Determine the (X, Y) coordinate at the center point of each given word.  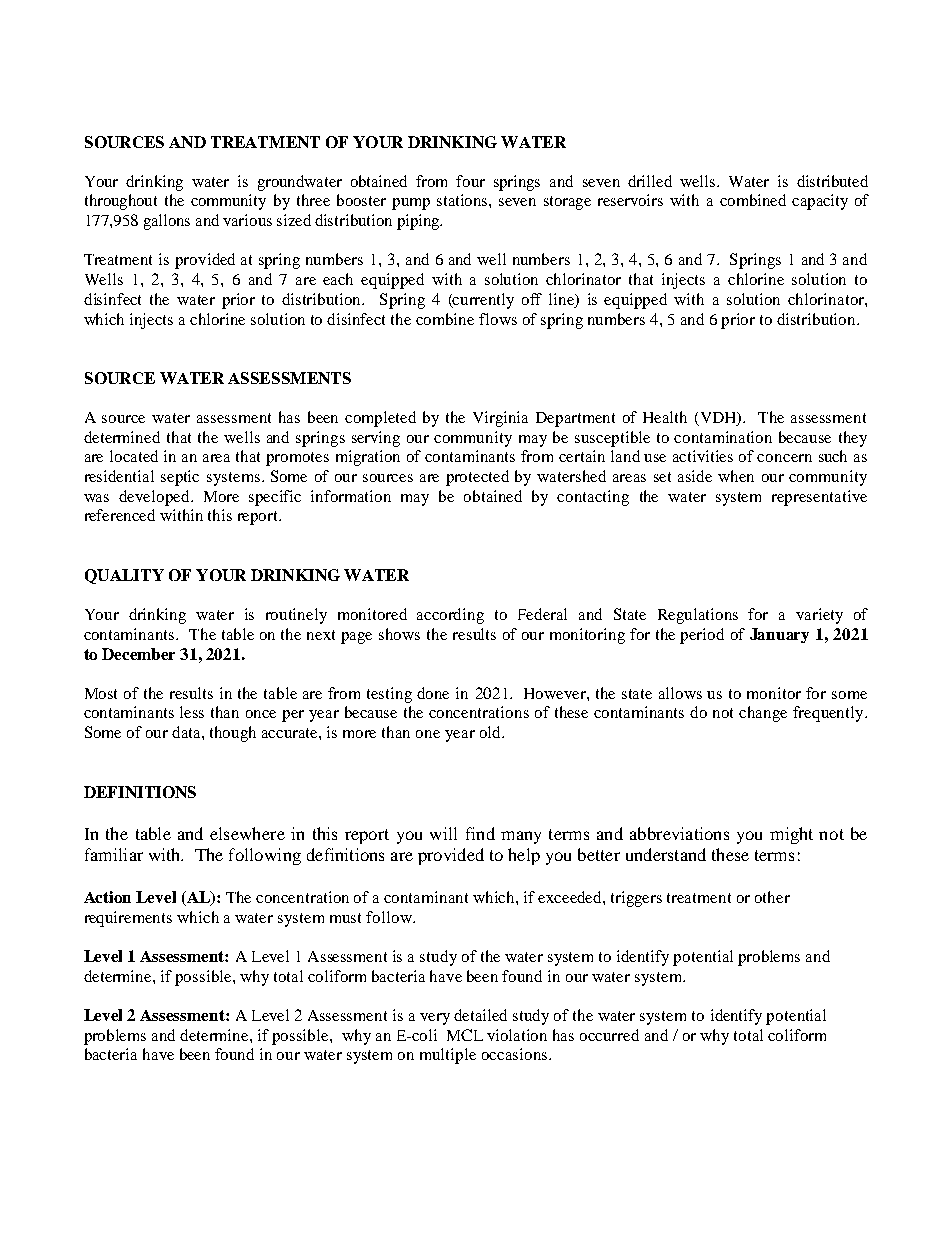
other (772, 897)
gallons (167, 222)
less (192, 712)
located (134, 456)
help (524, 856)
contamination (723, 437)
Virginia (500, 419)
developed (155, 498)
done (433, 693)
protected (477, 478)
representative (819, 498)
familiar (114, 854)
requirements (128, 919)
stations (463, 200)
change (763, 714)
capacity (820, 202)
